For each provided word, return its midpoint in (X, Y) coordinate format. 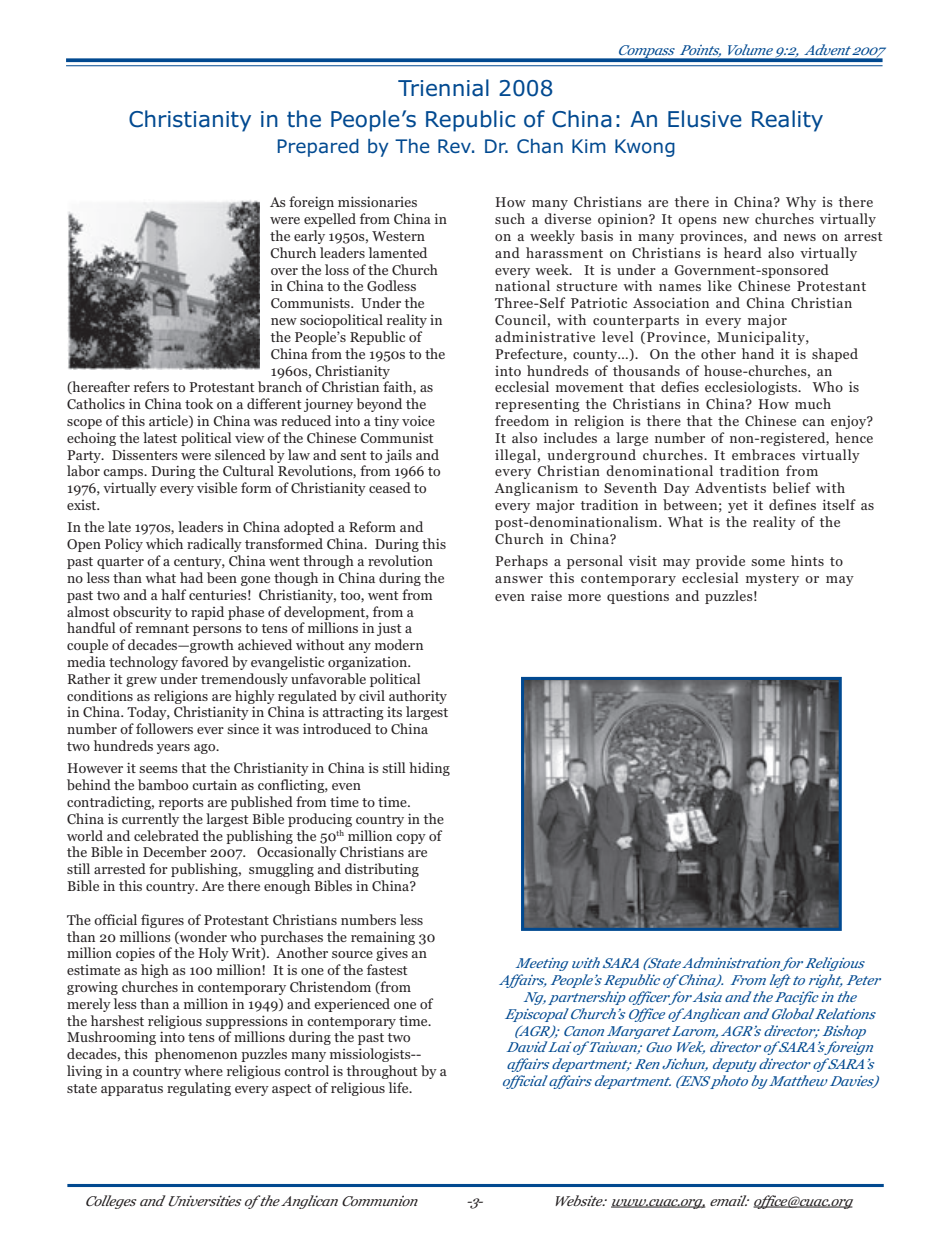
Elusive (705, 119)
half (173, 594)
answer (519, 579)
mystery (772, 580)
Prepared (318, 148)
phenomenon (196, 1055)
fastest (387, 969)
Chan (540, 146)
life (400, 1087)
